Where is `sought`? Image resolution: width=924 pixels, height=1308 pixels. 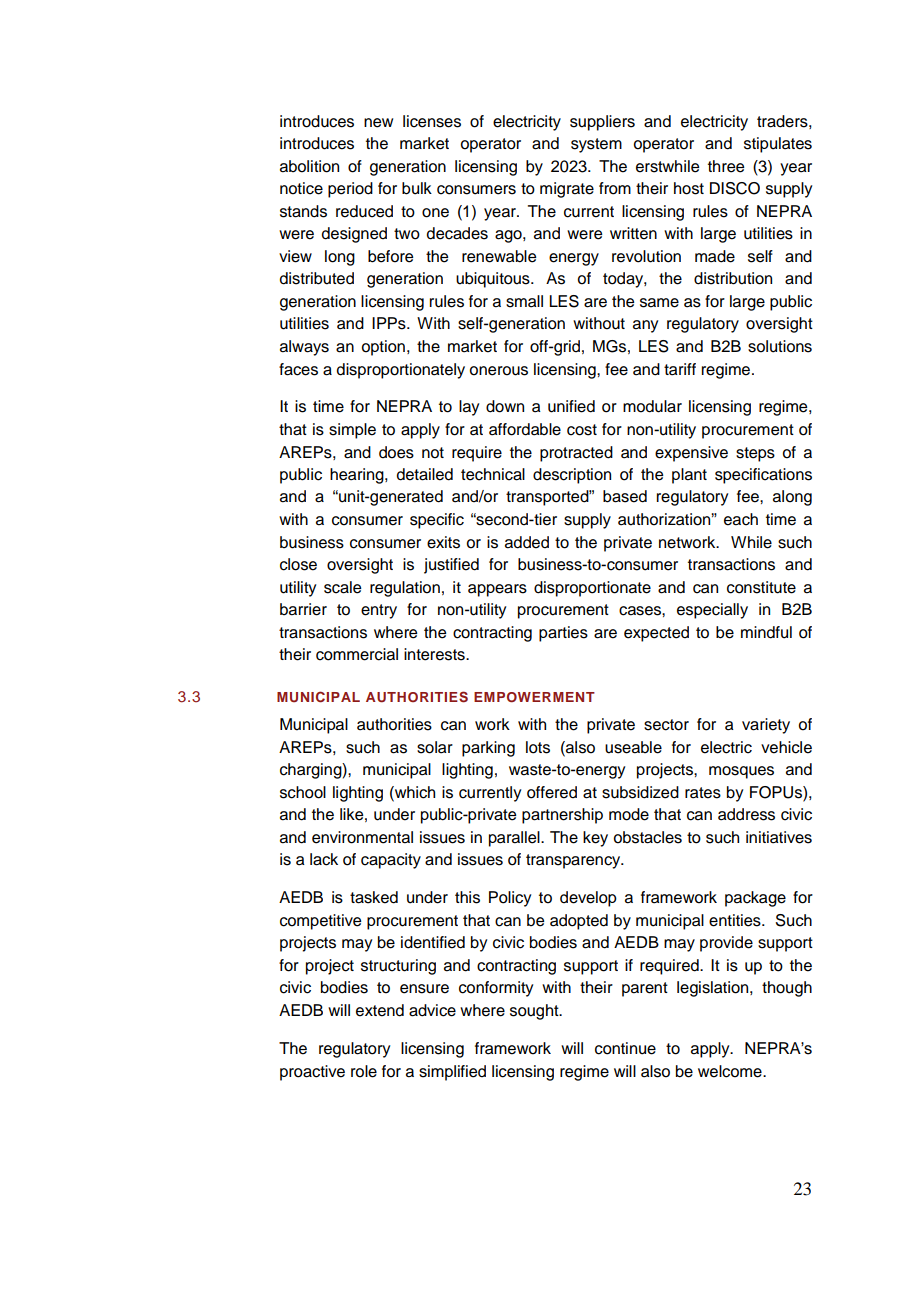 sought is located at coordinates (535, 1012).
